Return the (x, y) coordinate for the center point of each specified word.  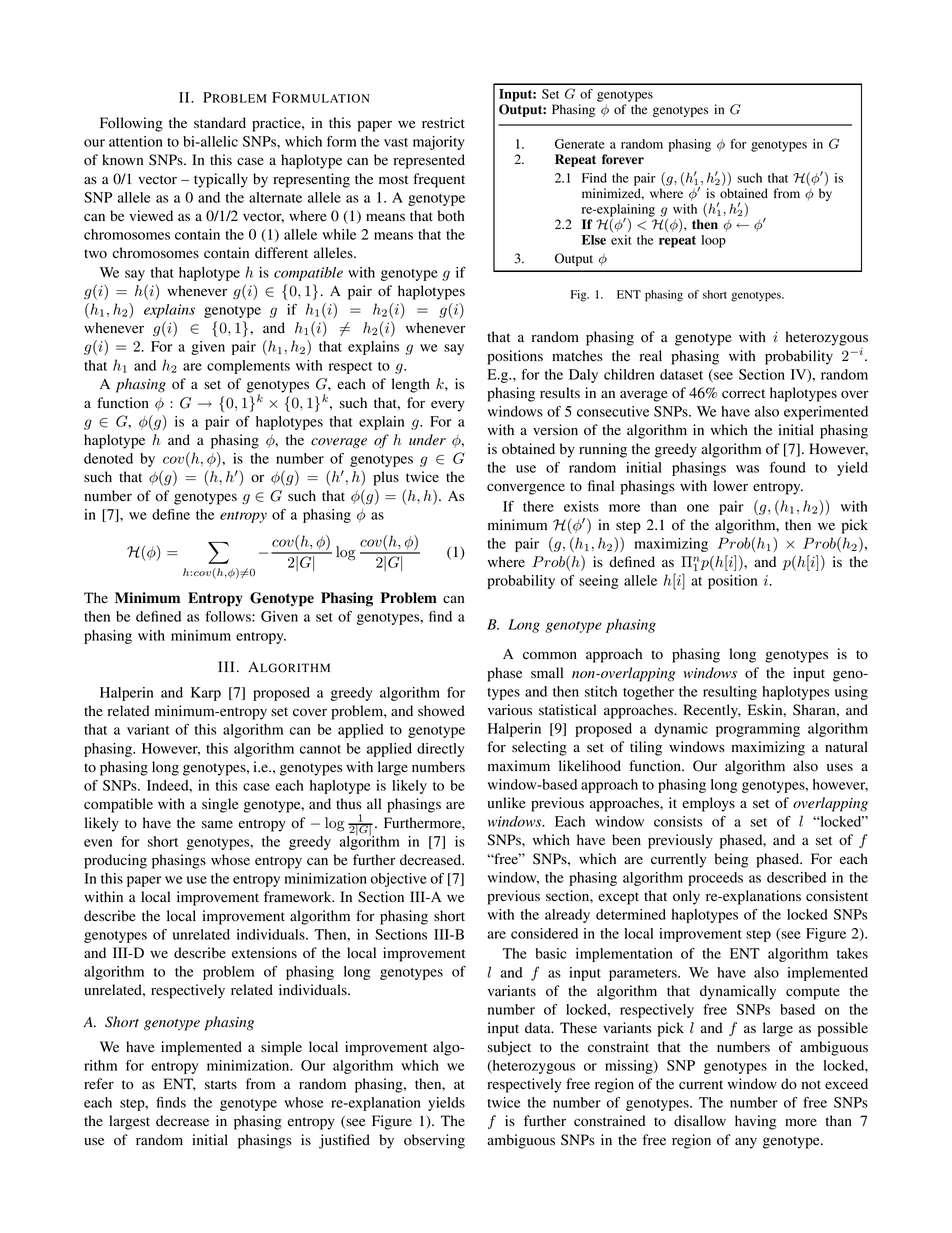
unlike (506, 802)
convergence (526, 489)
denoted (108, 458)
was (747, 469)
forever (623, 159)
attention (136, 141)
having (755, 1122)
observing (434, 1141)
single (220, 805)
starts (221, 1084)
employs (708, 804)
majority (439, 143)
